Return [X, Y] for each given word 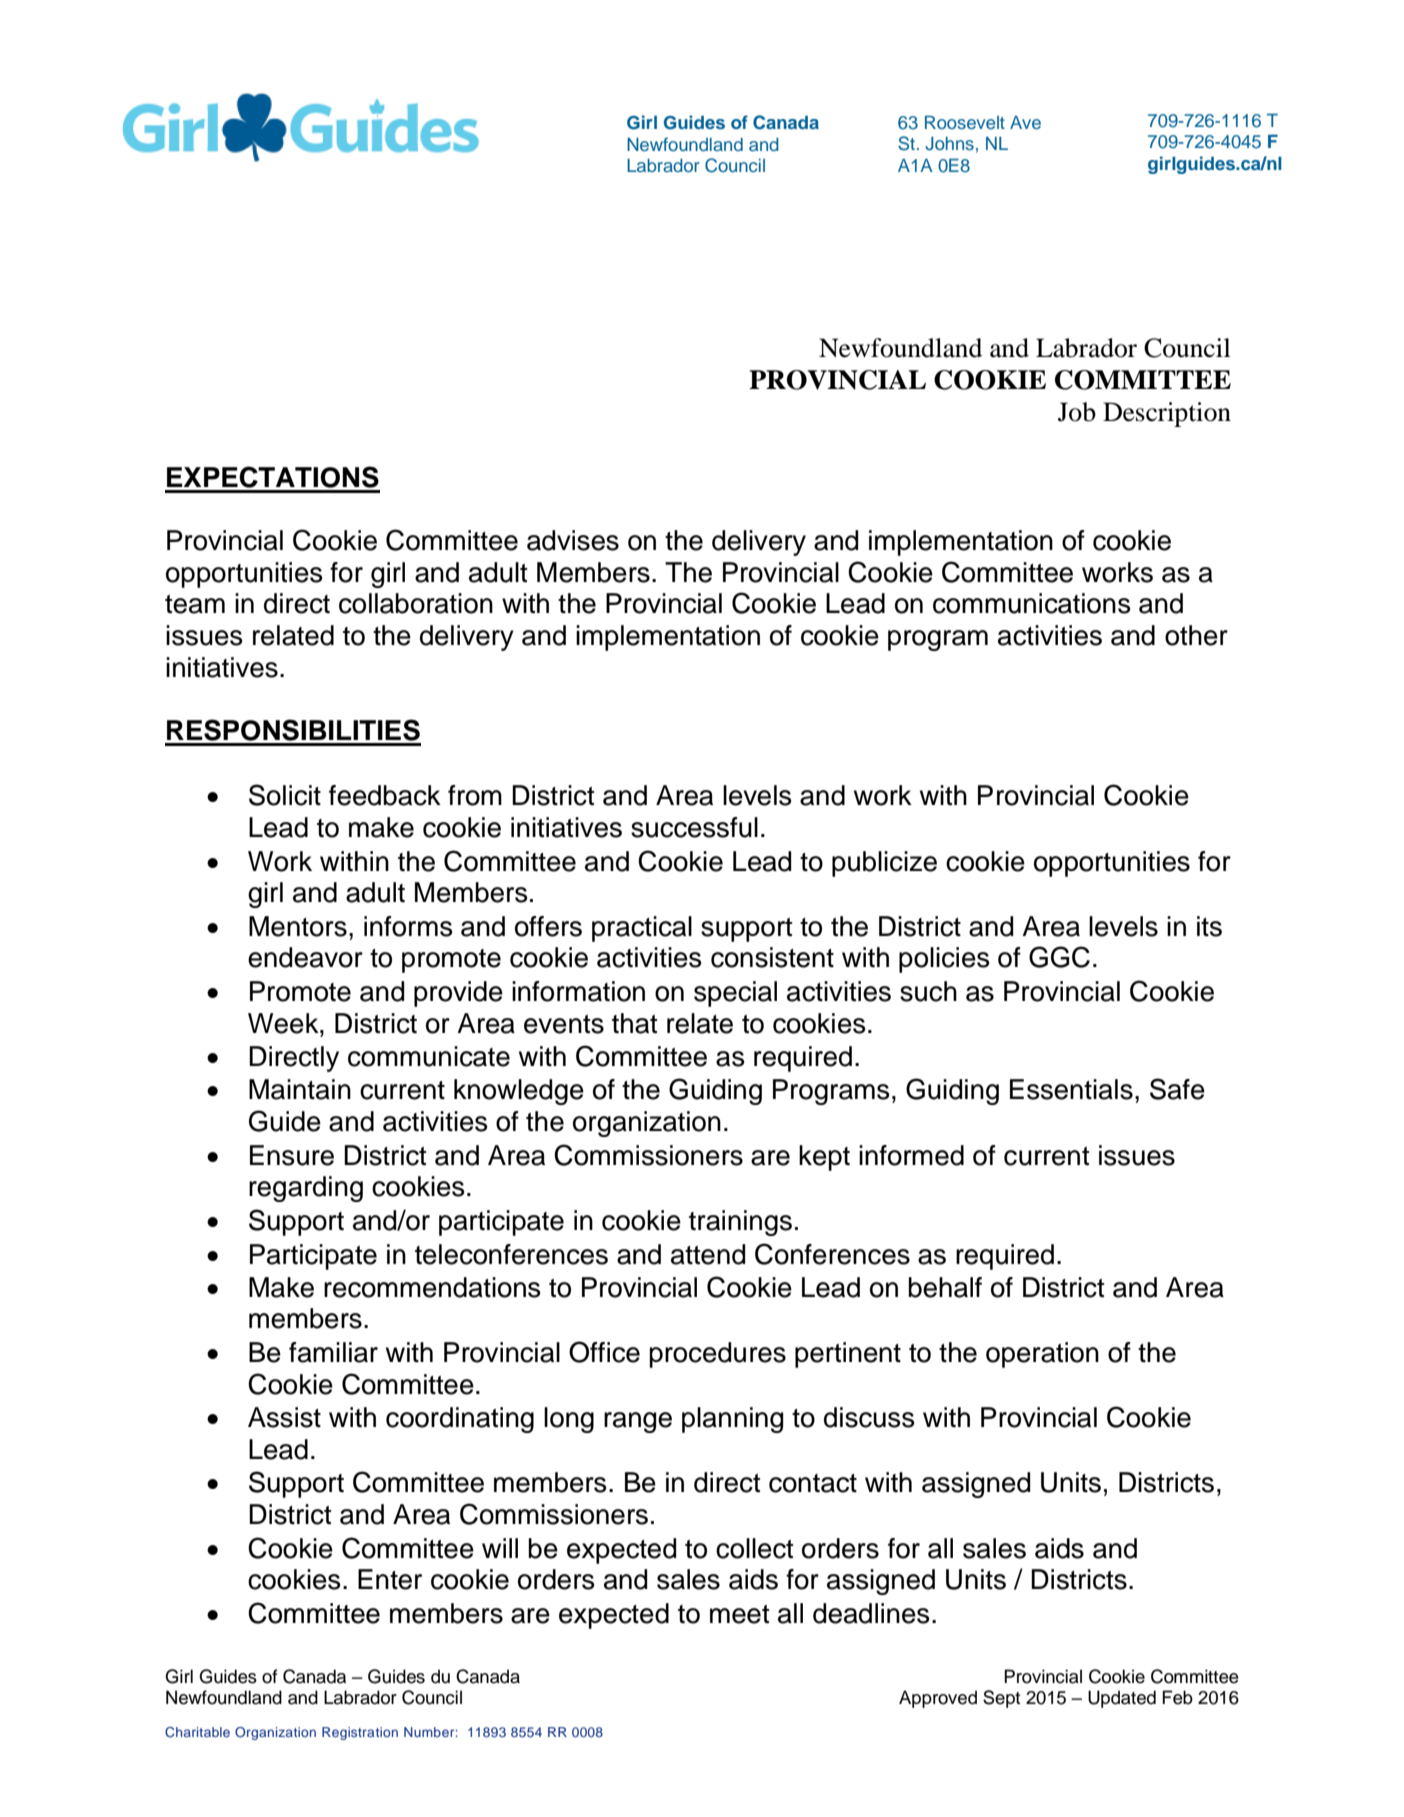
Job [1077, 412]
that [634, 1023]
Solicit [285, 795]
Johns [949, 144]
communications [1031, 603]
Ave [1025, 123]
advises [573, 540]
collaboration [416, 603]
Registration [360, 1733]
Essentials [1071, 1089]
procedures [717, 1355]
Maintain [300, 1089]
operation [1042, 1355]
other [1196, 635]
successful [694, 827]
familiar [333, 1352]
